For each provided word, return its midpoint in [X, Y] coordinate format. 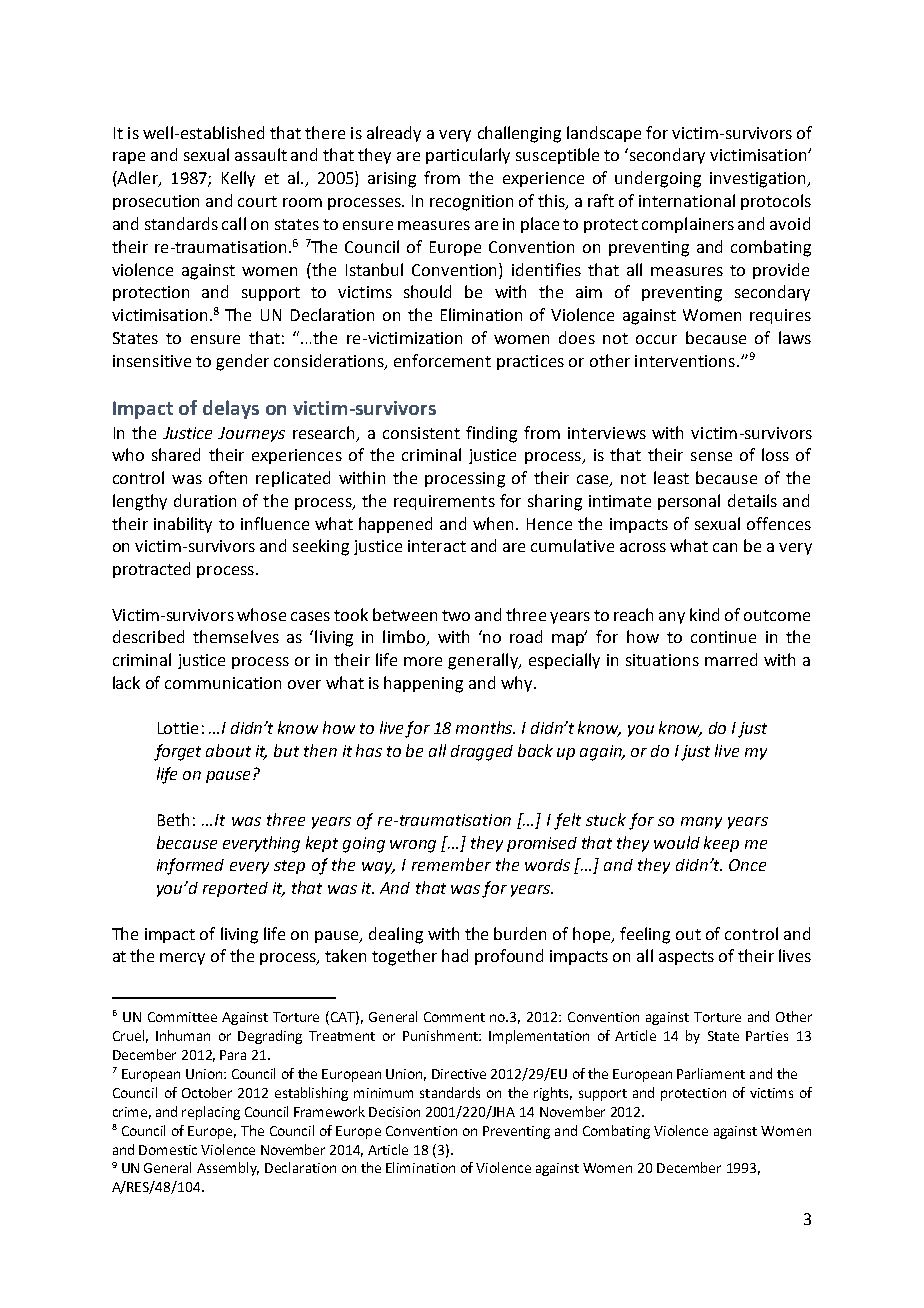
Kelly [238, 179]
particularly [468, 156]
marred [731, 659]
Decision [394, 1112]
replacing [211, 1113]
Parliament [711, 1073]
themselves [236, 636]
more [423, 661]
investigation [759, 180]
